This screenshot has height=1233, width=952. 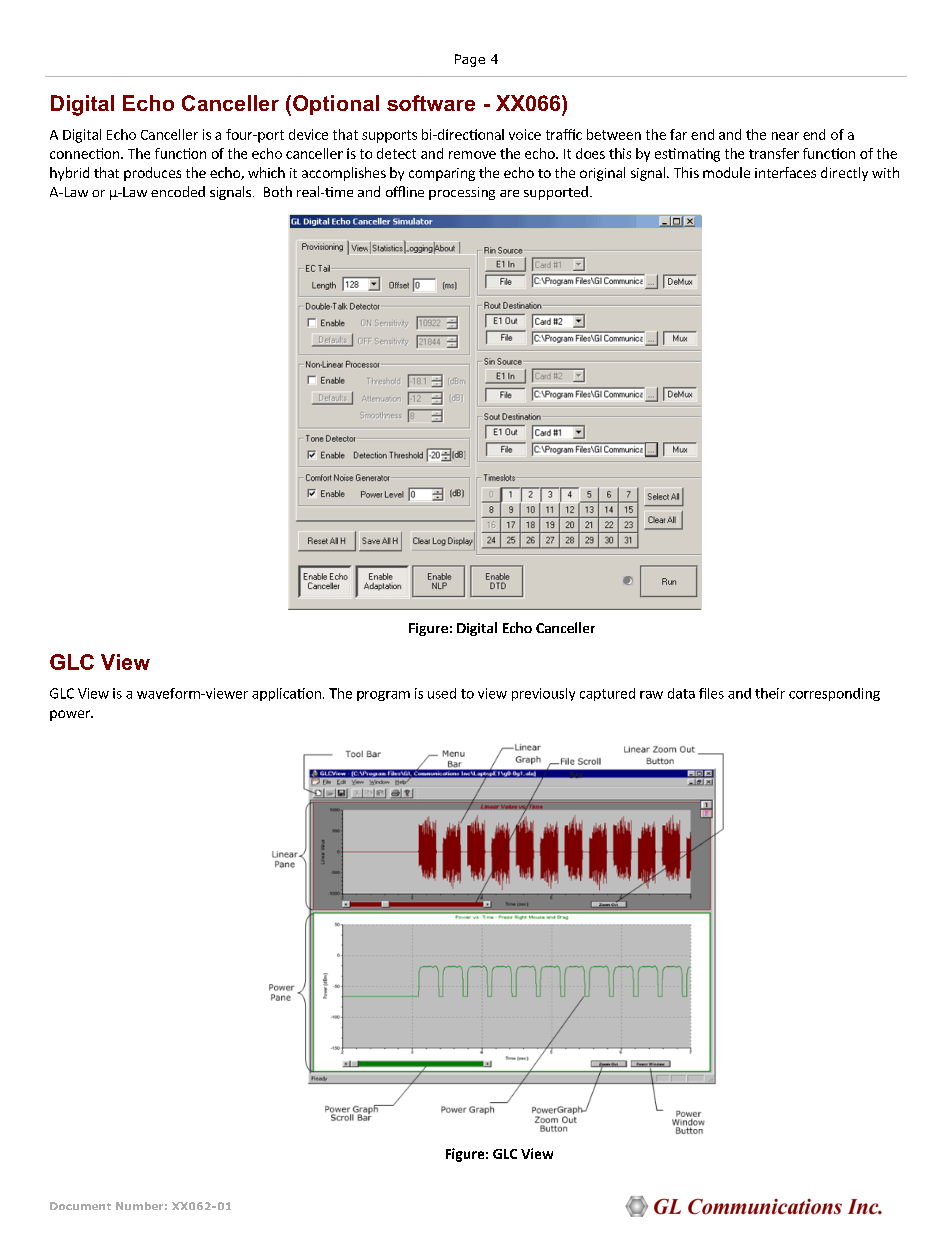 What do you see at coordinates (152, 174) in the screenshot?
I see `produces` at bounding box center [152, 174].
